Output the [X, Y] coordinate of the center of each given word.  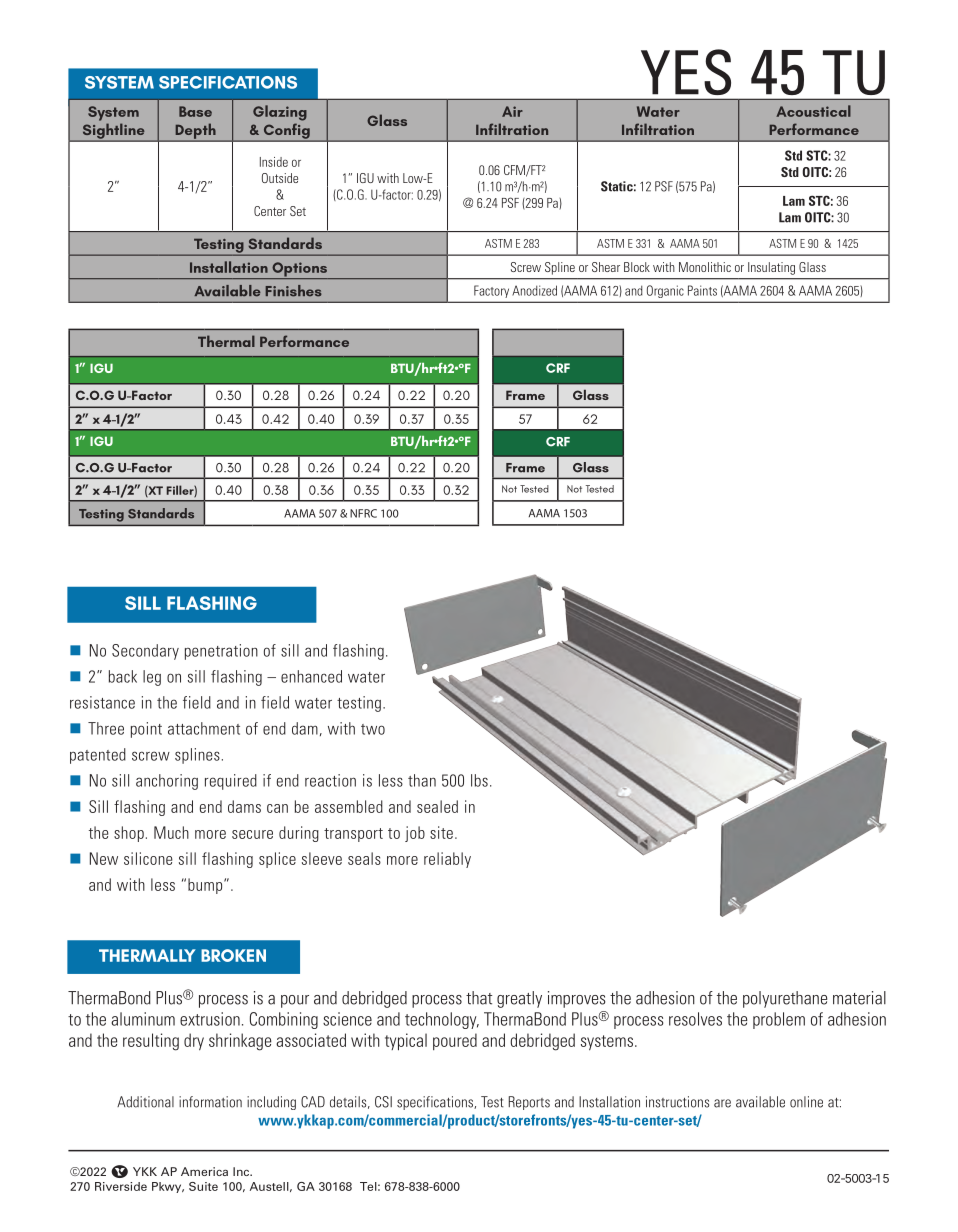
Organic [665, 291]
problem [779, 1020]
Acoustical [813, 111]
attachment [204, 728]
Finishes [293, 291]
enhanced [311, 676]
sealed [437, 806]
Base [195, 111]
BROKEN [233, 955]
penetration [221, 652]
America [204, 1171]
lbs [479, 780]
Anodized [534, 290]
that [479, 998]
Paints [702, 290]
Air [512, 111]
